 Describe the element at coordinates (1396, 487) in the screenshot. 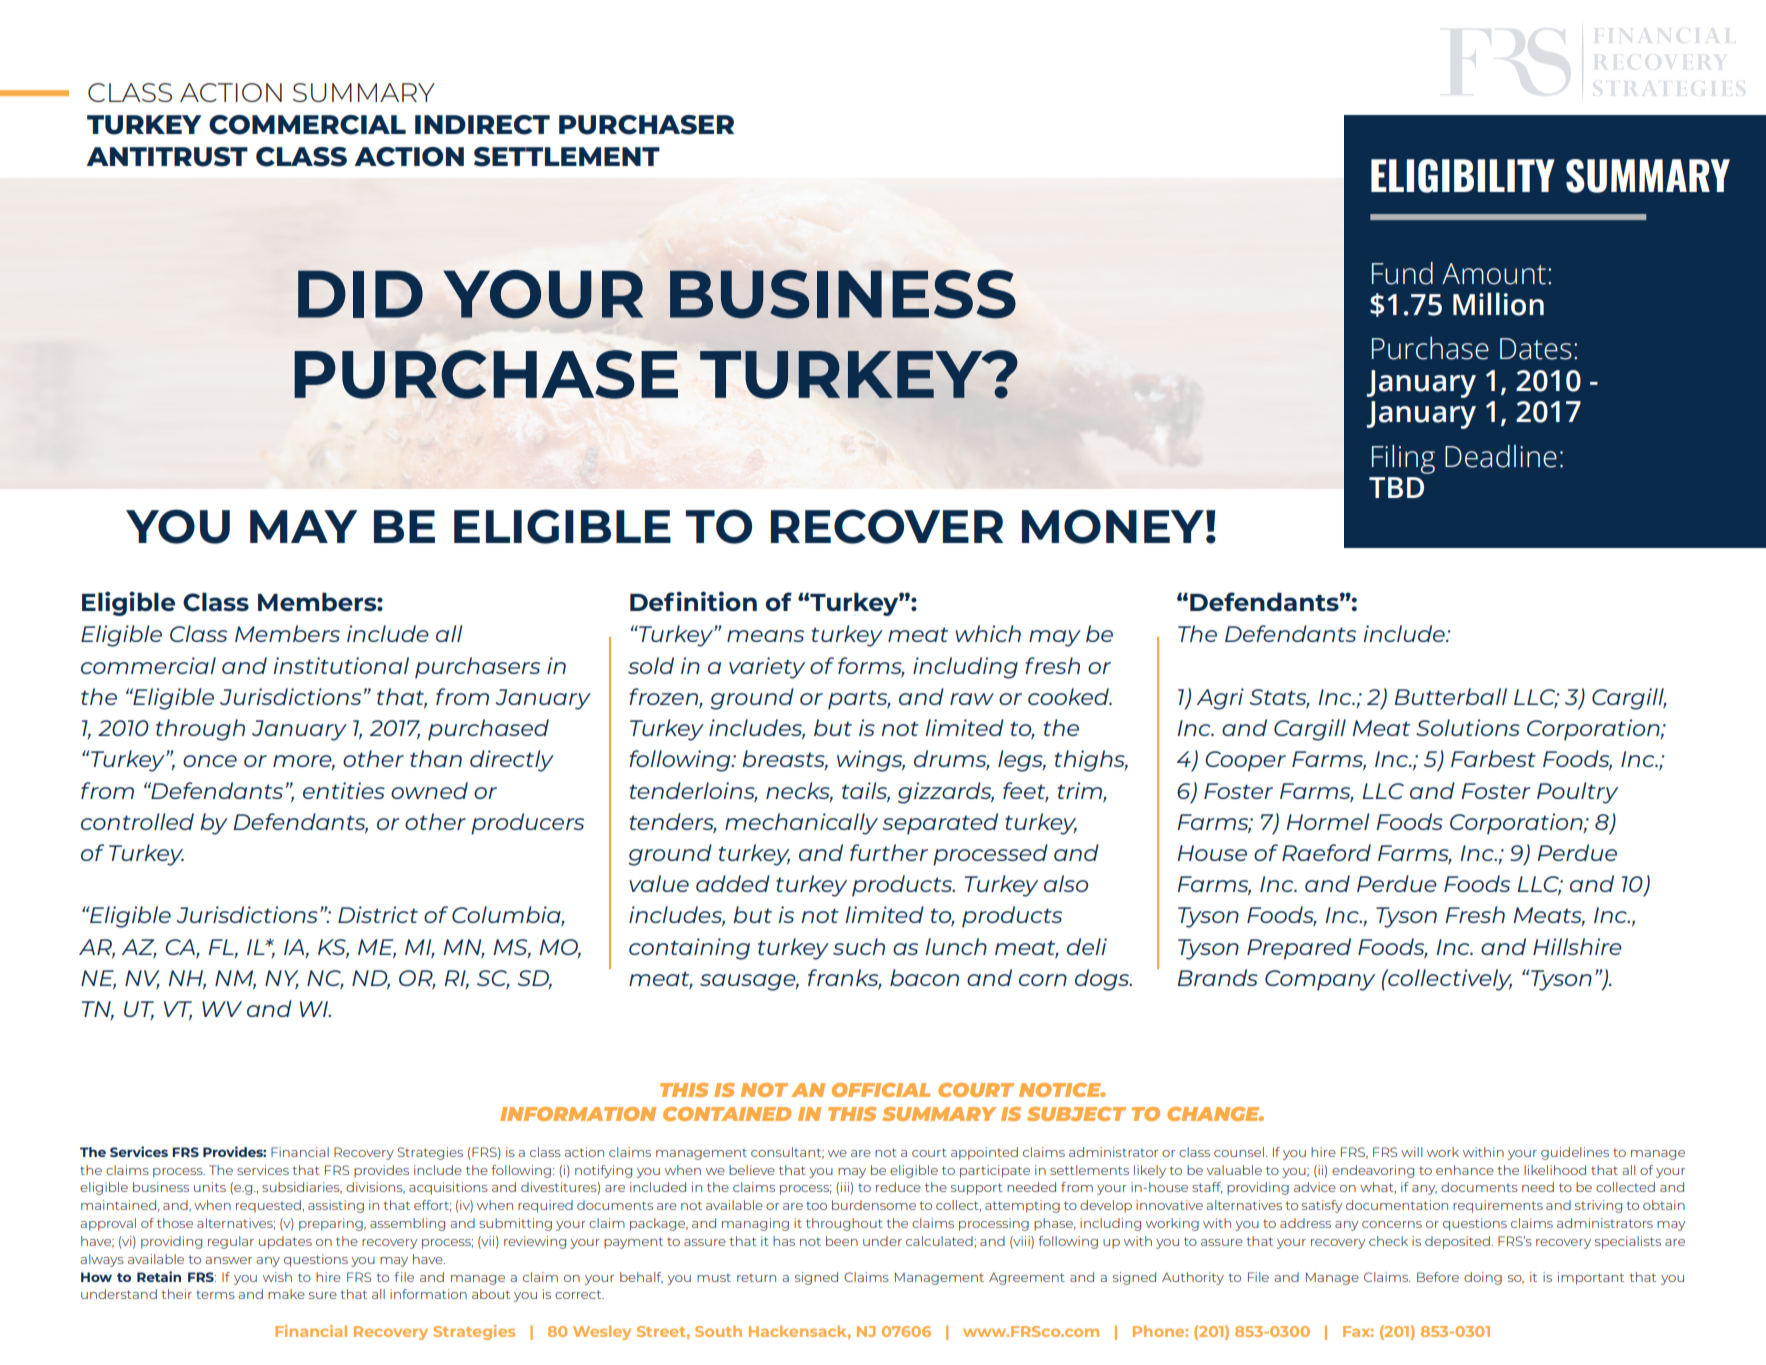

I see `TBD` at that location.
